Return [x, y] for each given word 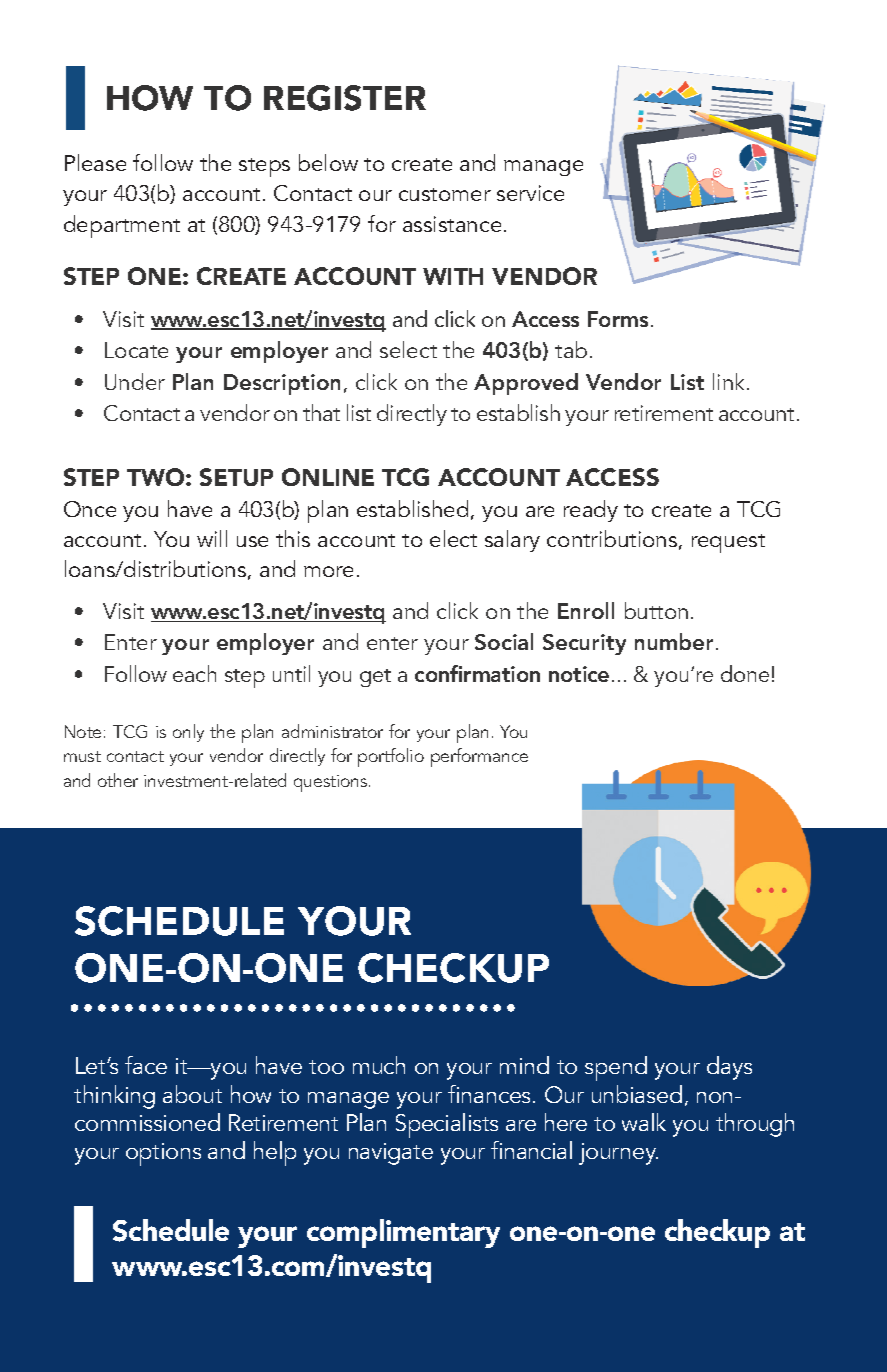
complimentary [403, 1233]
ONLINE [328, 477]
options [163, 1154]
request [728, 543]
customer [445, 194]
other [118, 780]
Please [95, 162]
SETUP [236, 477]
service [530, 193]
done [745, 673]
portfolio [391, 757]
